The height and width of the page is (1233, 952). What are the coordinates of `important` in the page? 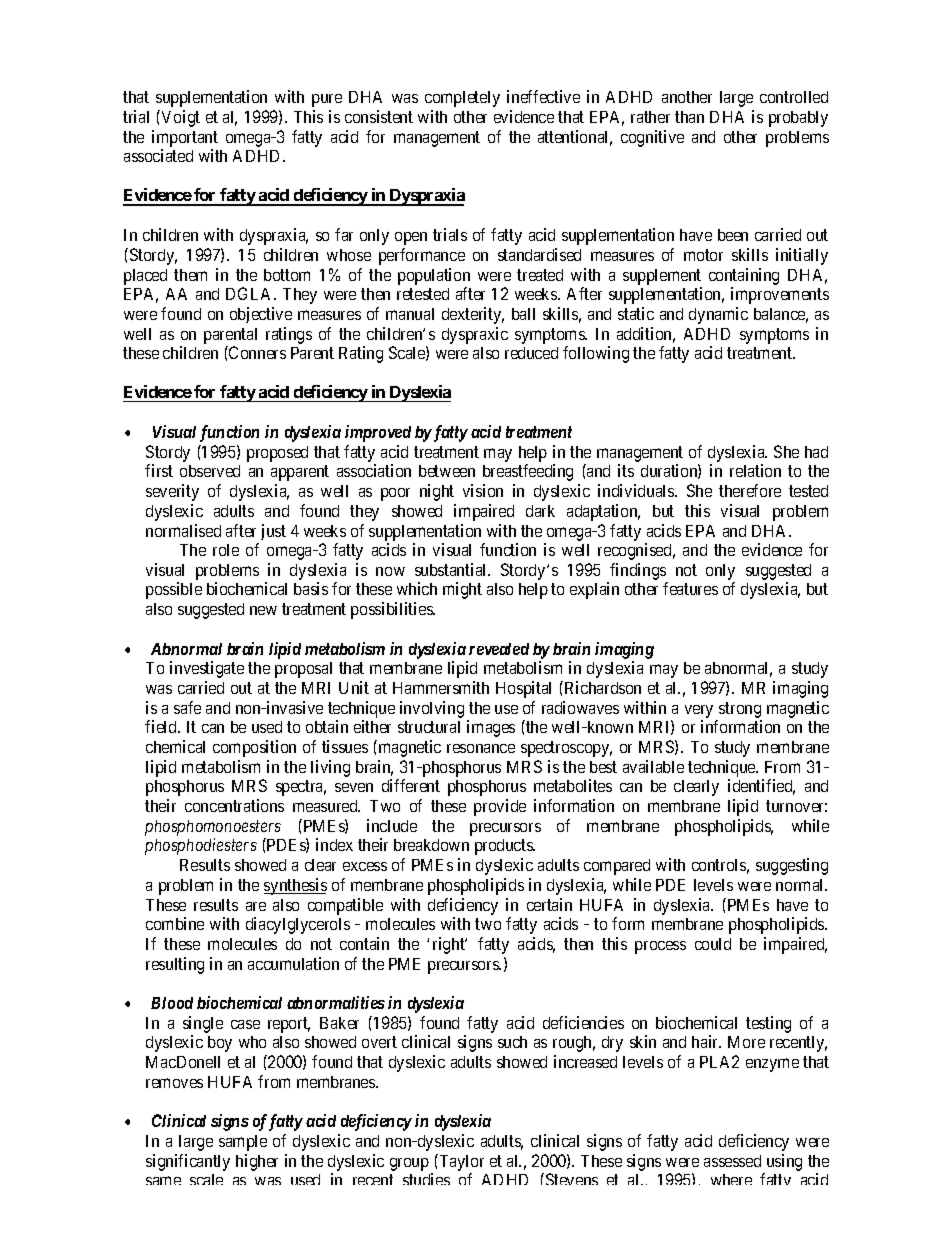 It's located at (185, 138).
